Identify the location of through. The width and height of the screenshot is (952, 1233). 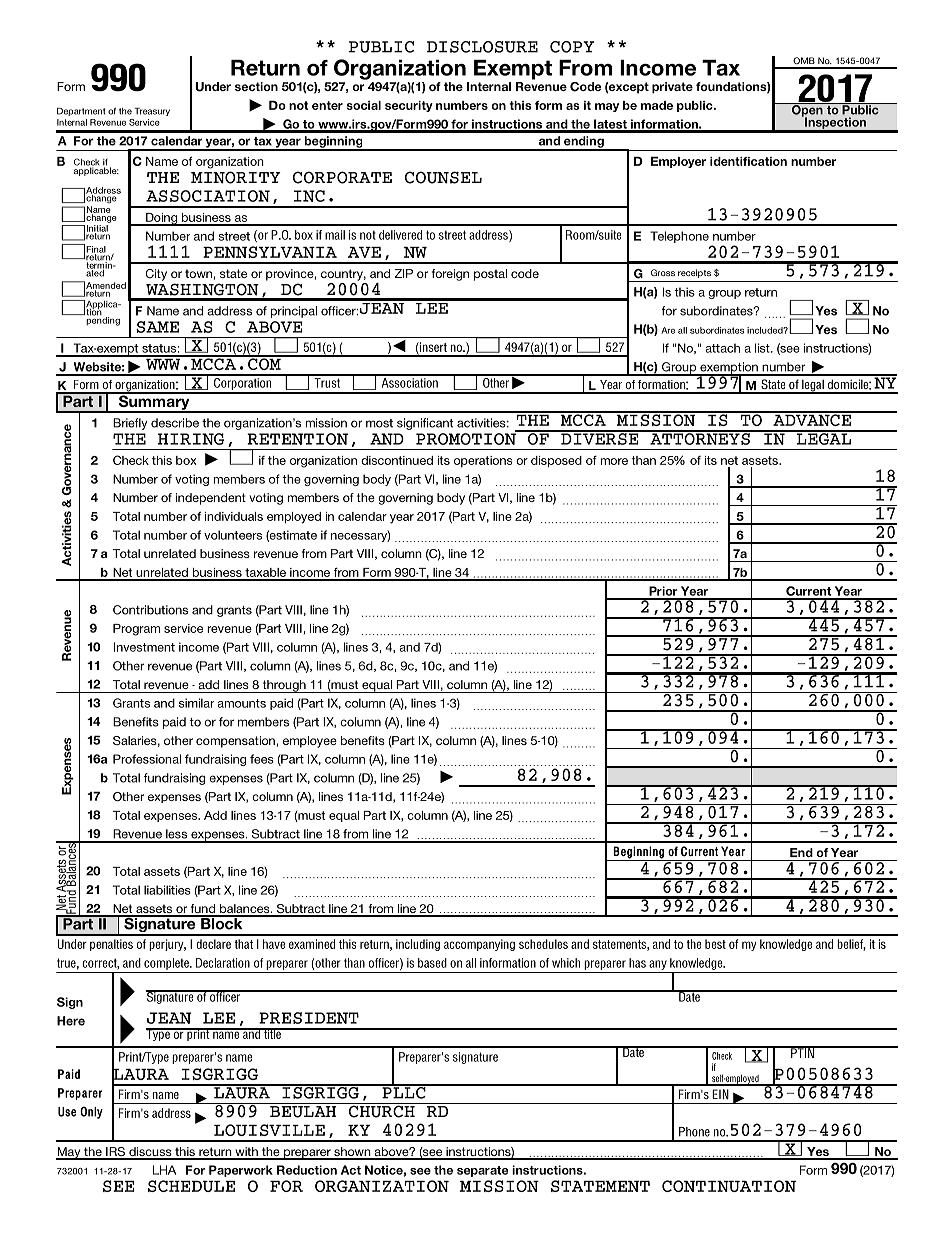
(284, 686).
